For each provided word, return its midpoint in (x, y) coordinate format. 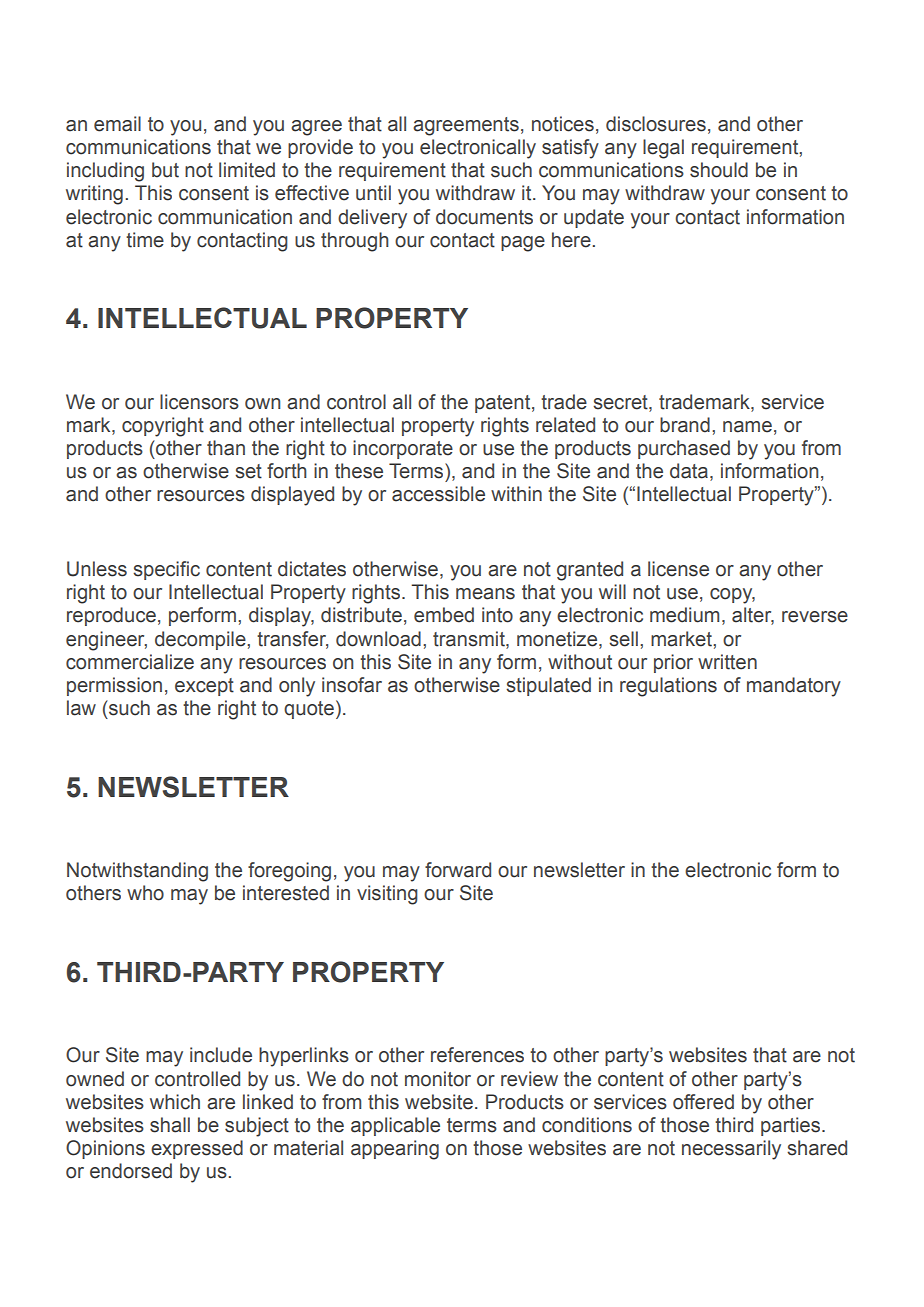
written (727, 662)
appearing (395, 1150)
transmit (470, 639)
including (105, 172)
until (373, 193)
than (226, 448)
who (145, 893)
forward (458, 870)
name (747, 427)
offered (703, 1102)
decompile (201, 640)
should (719, 170)
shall (170, 1125)
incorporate (403, 449)
